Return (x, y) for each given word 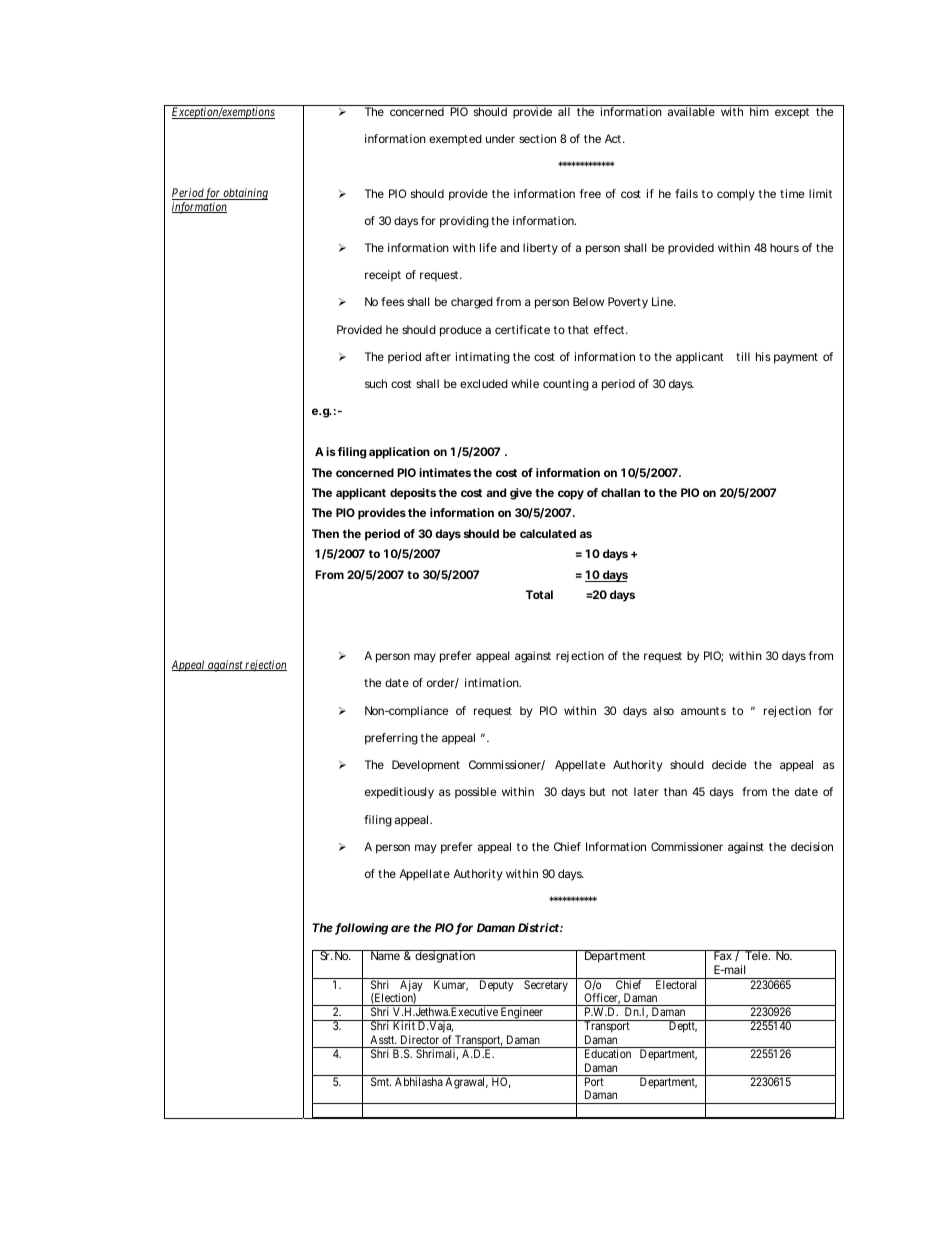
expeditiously (399, 793)
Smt (381, 1081)
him (759, 111)
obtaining (245, 194)
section (537, 138)
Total (539, 594)
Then (325, 533)
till (743, 356)
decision (812, 846)
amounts (703, 711)
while (525, 383)
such (376, 383)
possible (475, 793)
